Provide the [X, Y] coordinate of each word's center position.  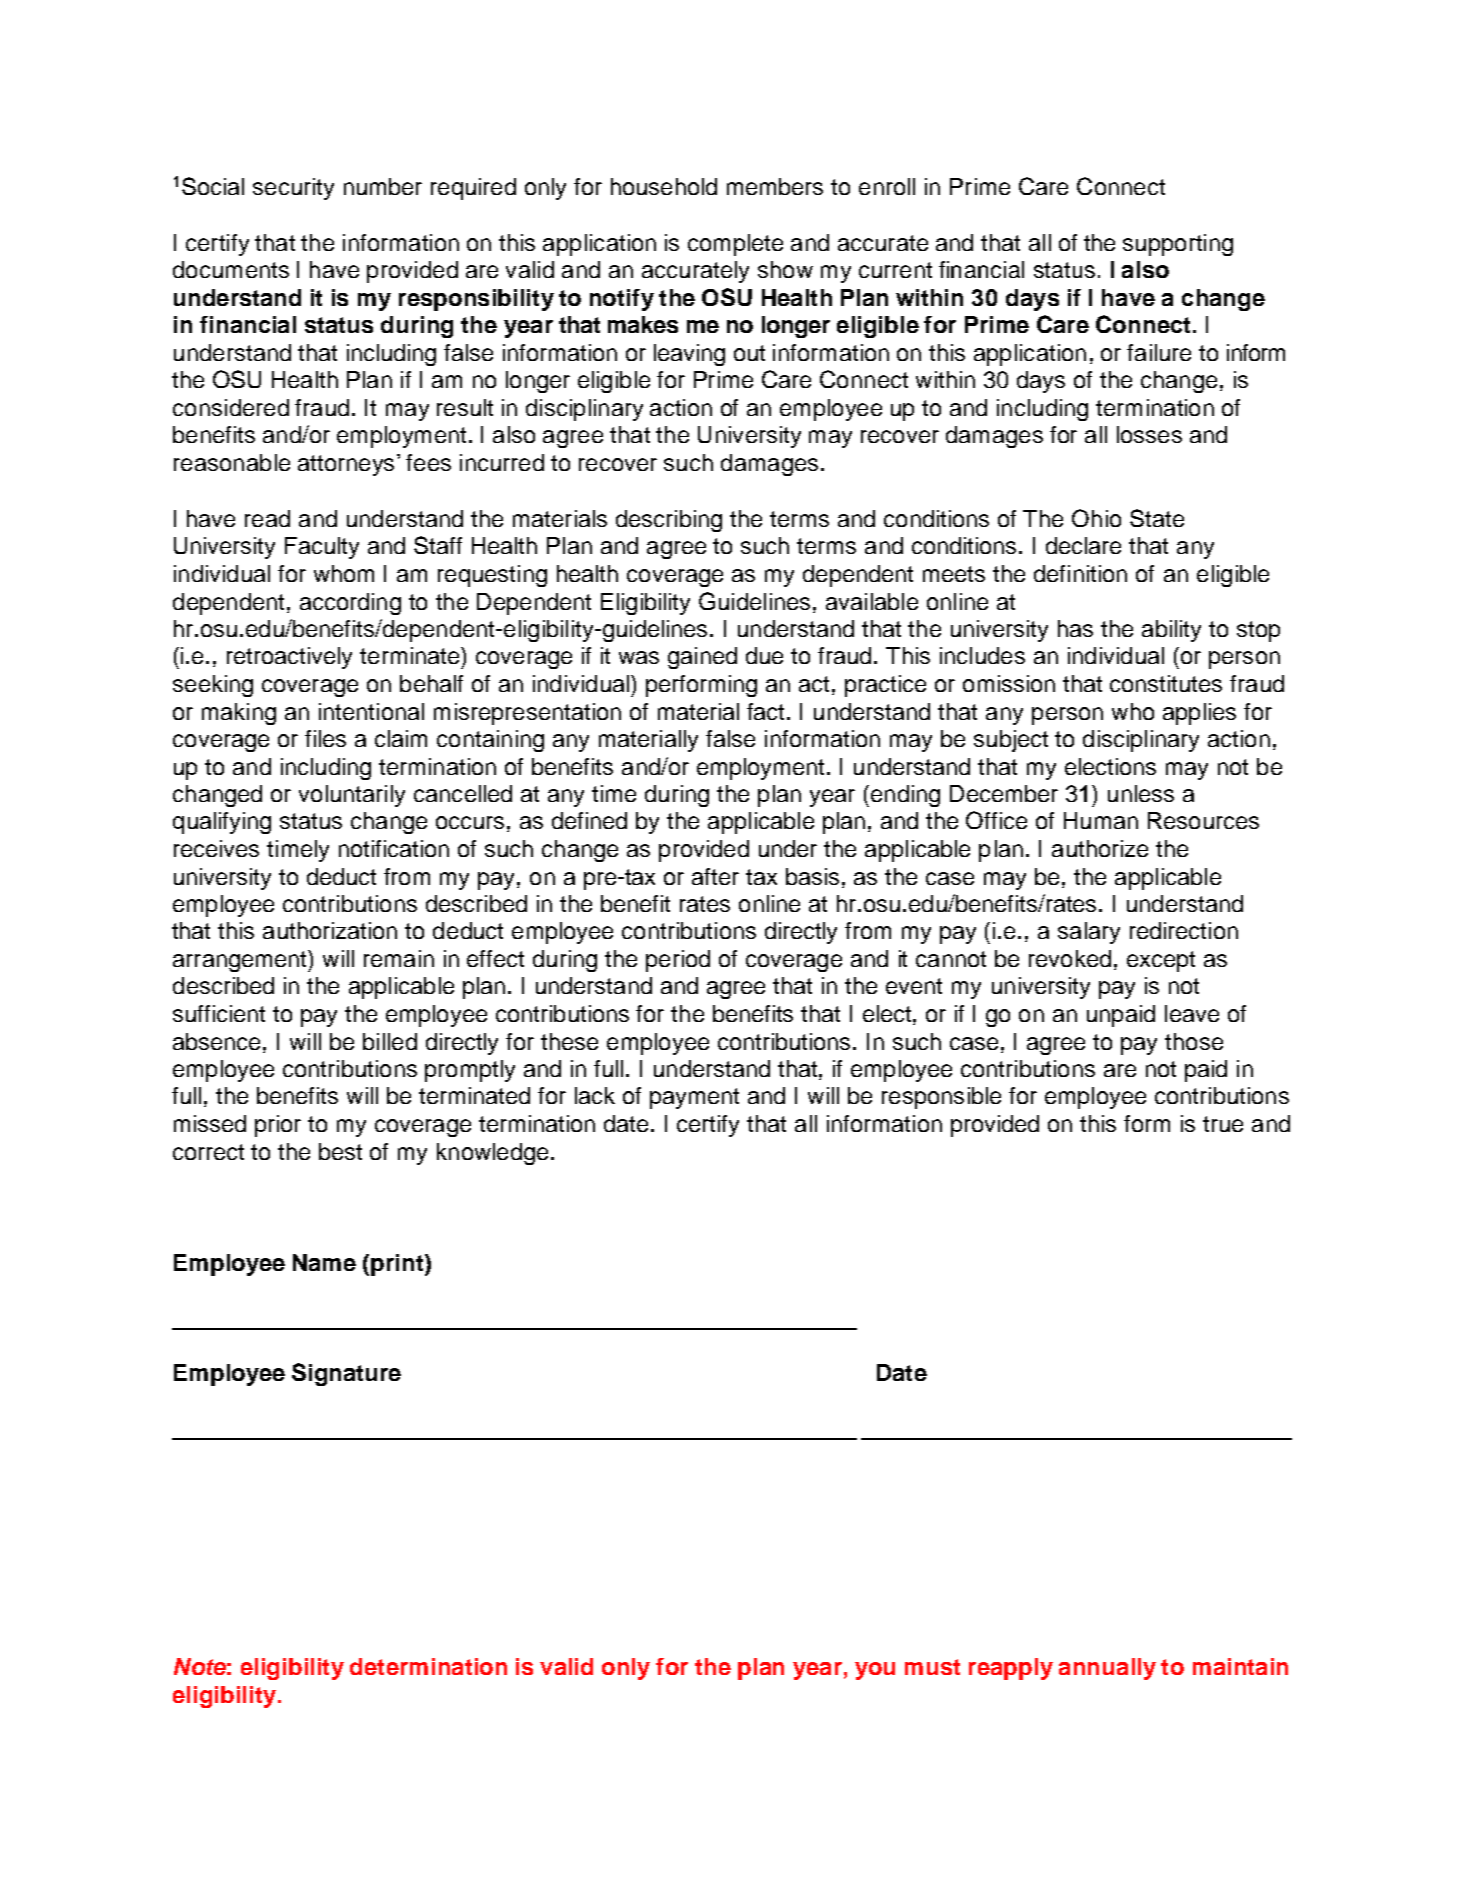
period [678, 961]
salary [1089, 933]
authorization [330, 930]
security [293, 189]
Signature [346, 1374]
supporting [1178, 245]
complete [735, 245]
